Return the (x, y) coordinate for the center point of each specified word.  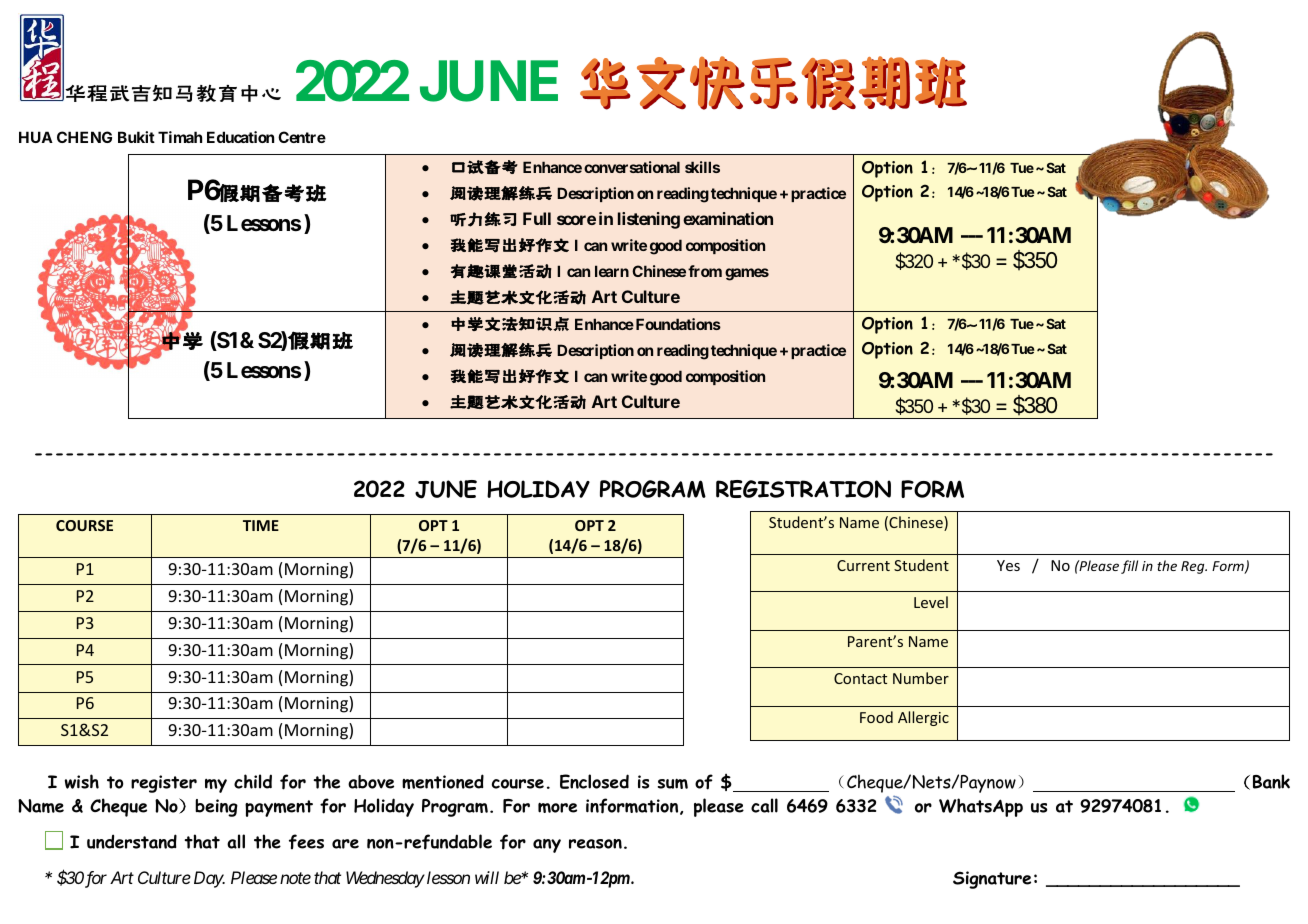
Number (921, 678)
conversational (632, 167)
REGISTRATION (803, 489)
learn (612, 271)
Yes (1008, 565)
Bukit (136, 137)
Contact (860, 678)
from (705, 271)
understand (132, 841)
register (164, 784)
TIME (261, 525)
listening (649, 220)
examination (728, 218)
